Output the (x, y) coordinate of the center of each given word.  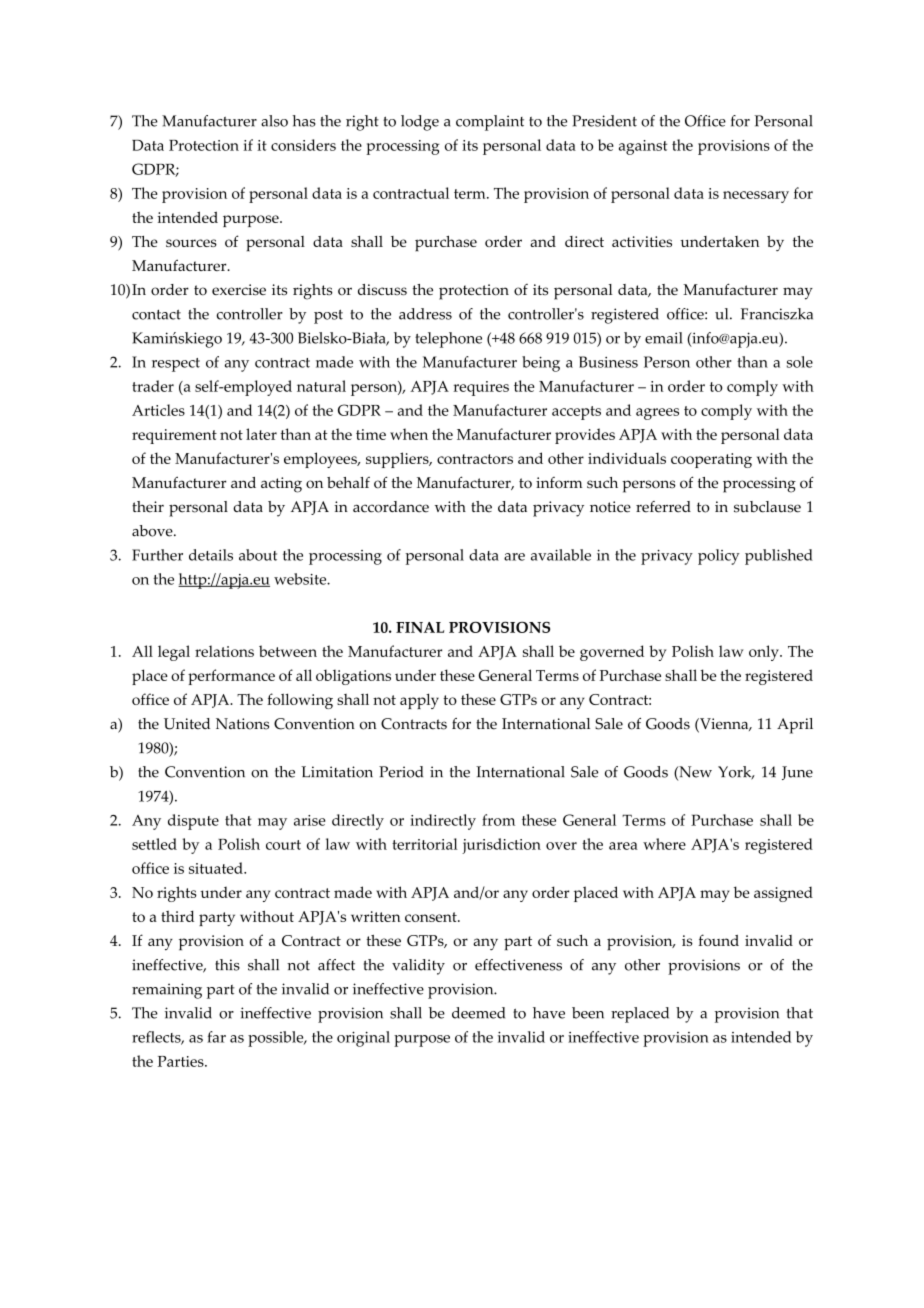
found (718, 940)
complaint (490, 123)
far (216, 1037)
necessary (756, 197)
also (274, 121)
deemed (478, 1013)
